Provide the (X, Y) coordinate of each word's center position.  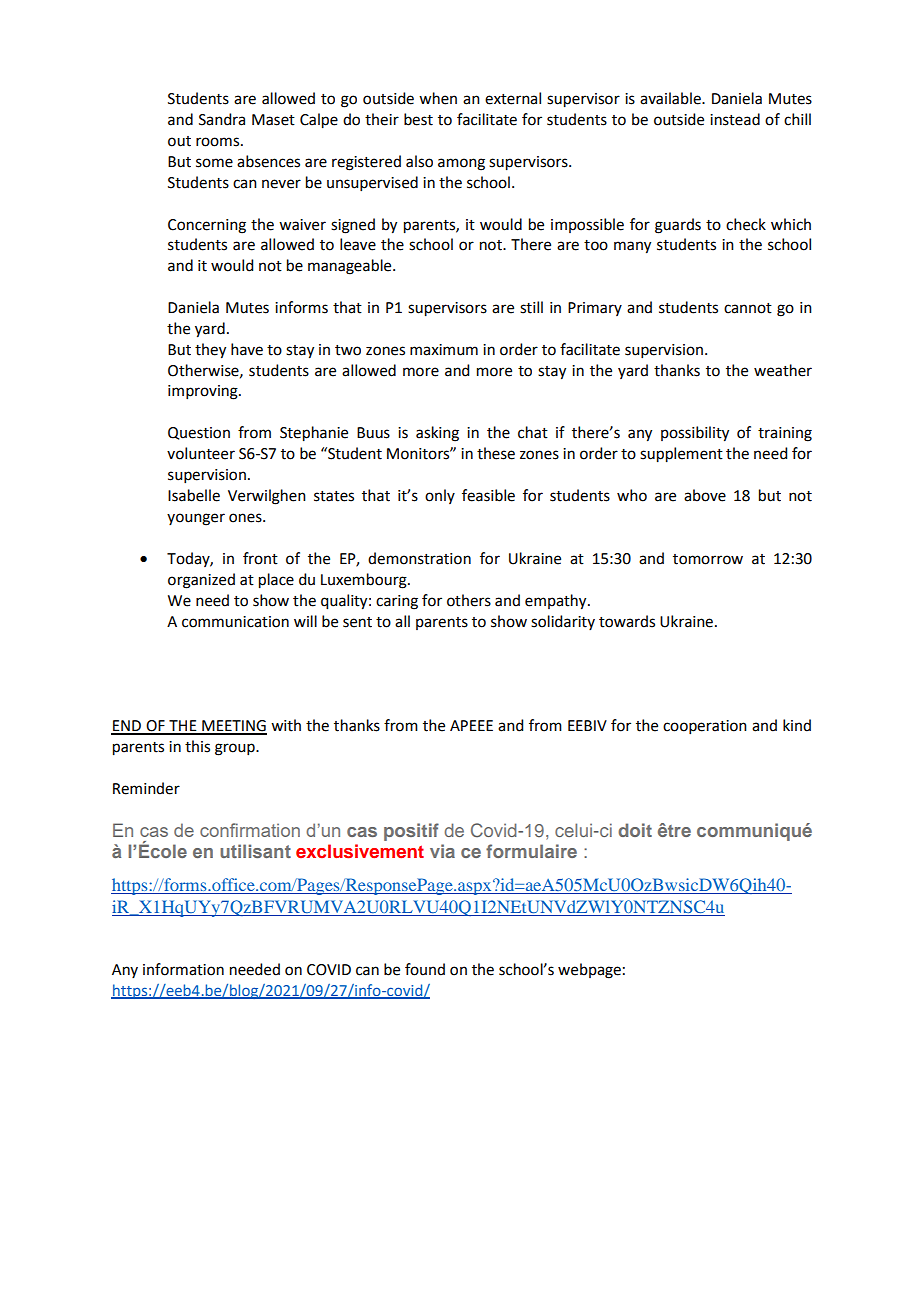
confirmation (250, 830)
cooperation (705, 727)
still (531, 307)
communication (235, 622)
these (496, 453)
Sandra (222, 119)
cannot (748, 308)
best (418, 119)
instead (735, 119)
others (469, 600)
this (197, 746)
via (442, 851)
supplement (681, 455)
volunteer (201, 453)
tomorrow (708, 559)
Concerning (207, 226)
